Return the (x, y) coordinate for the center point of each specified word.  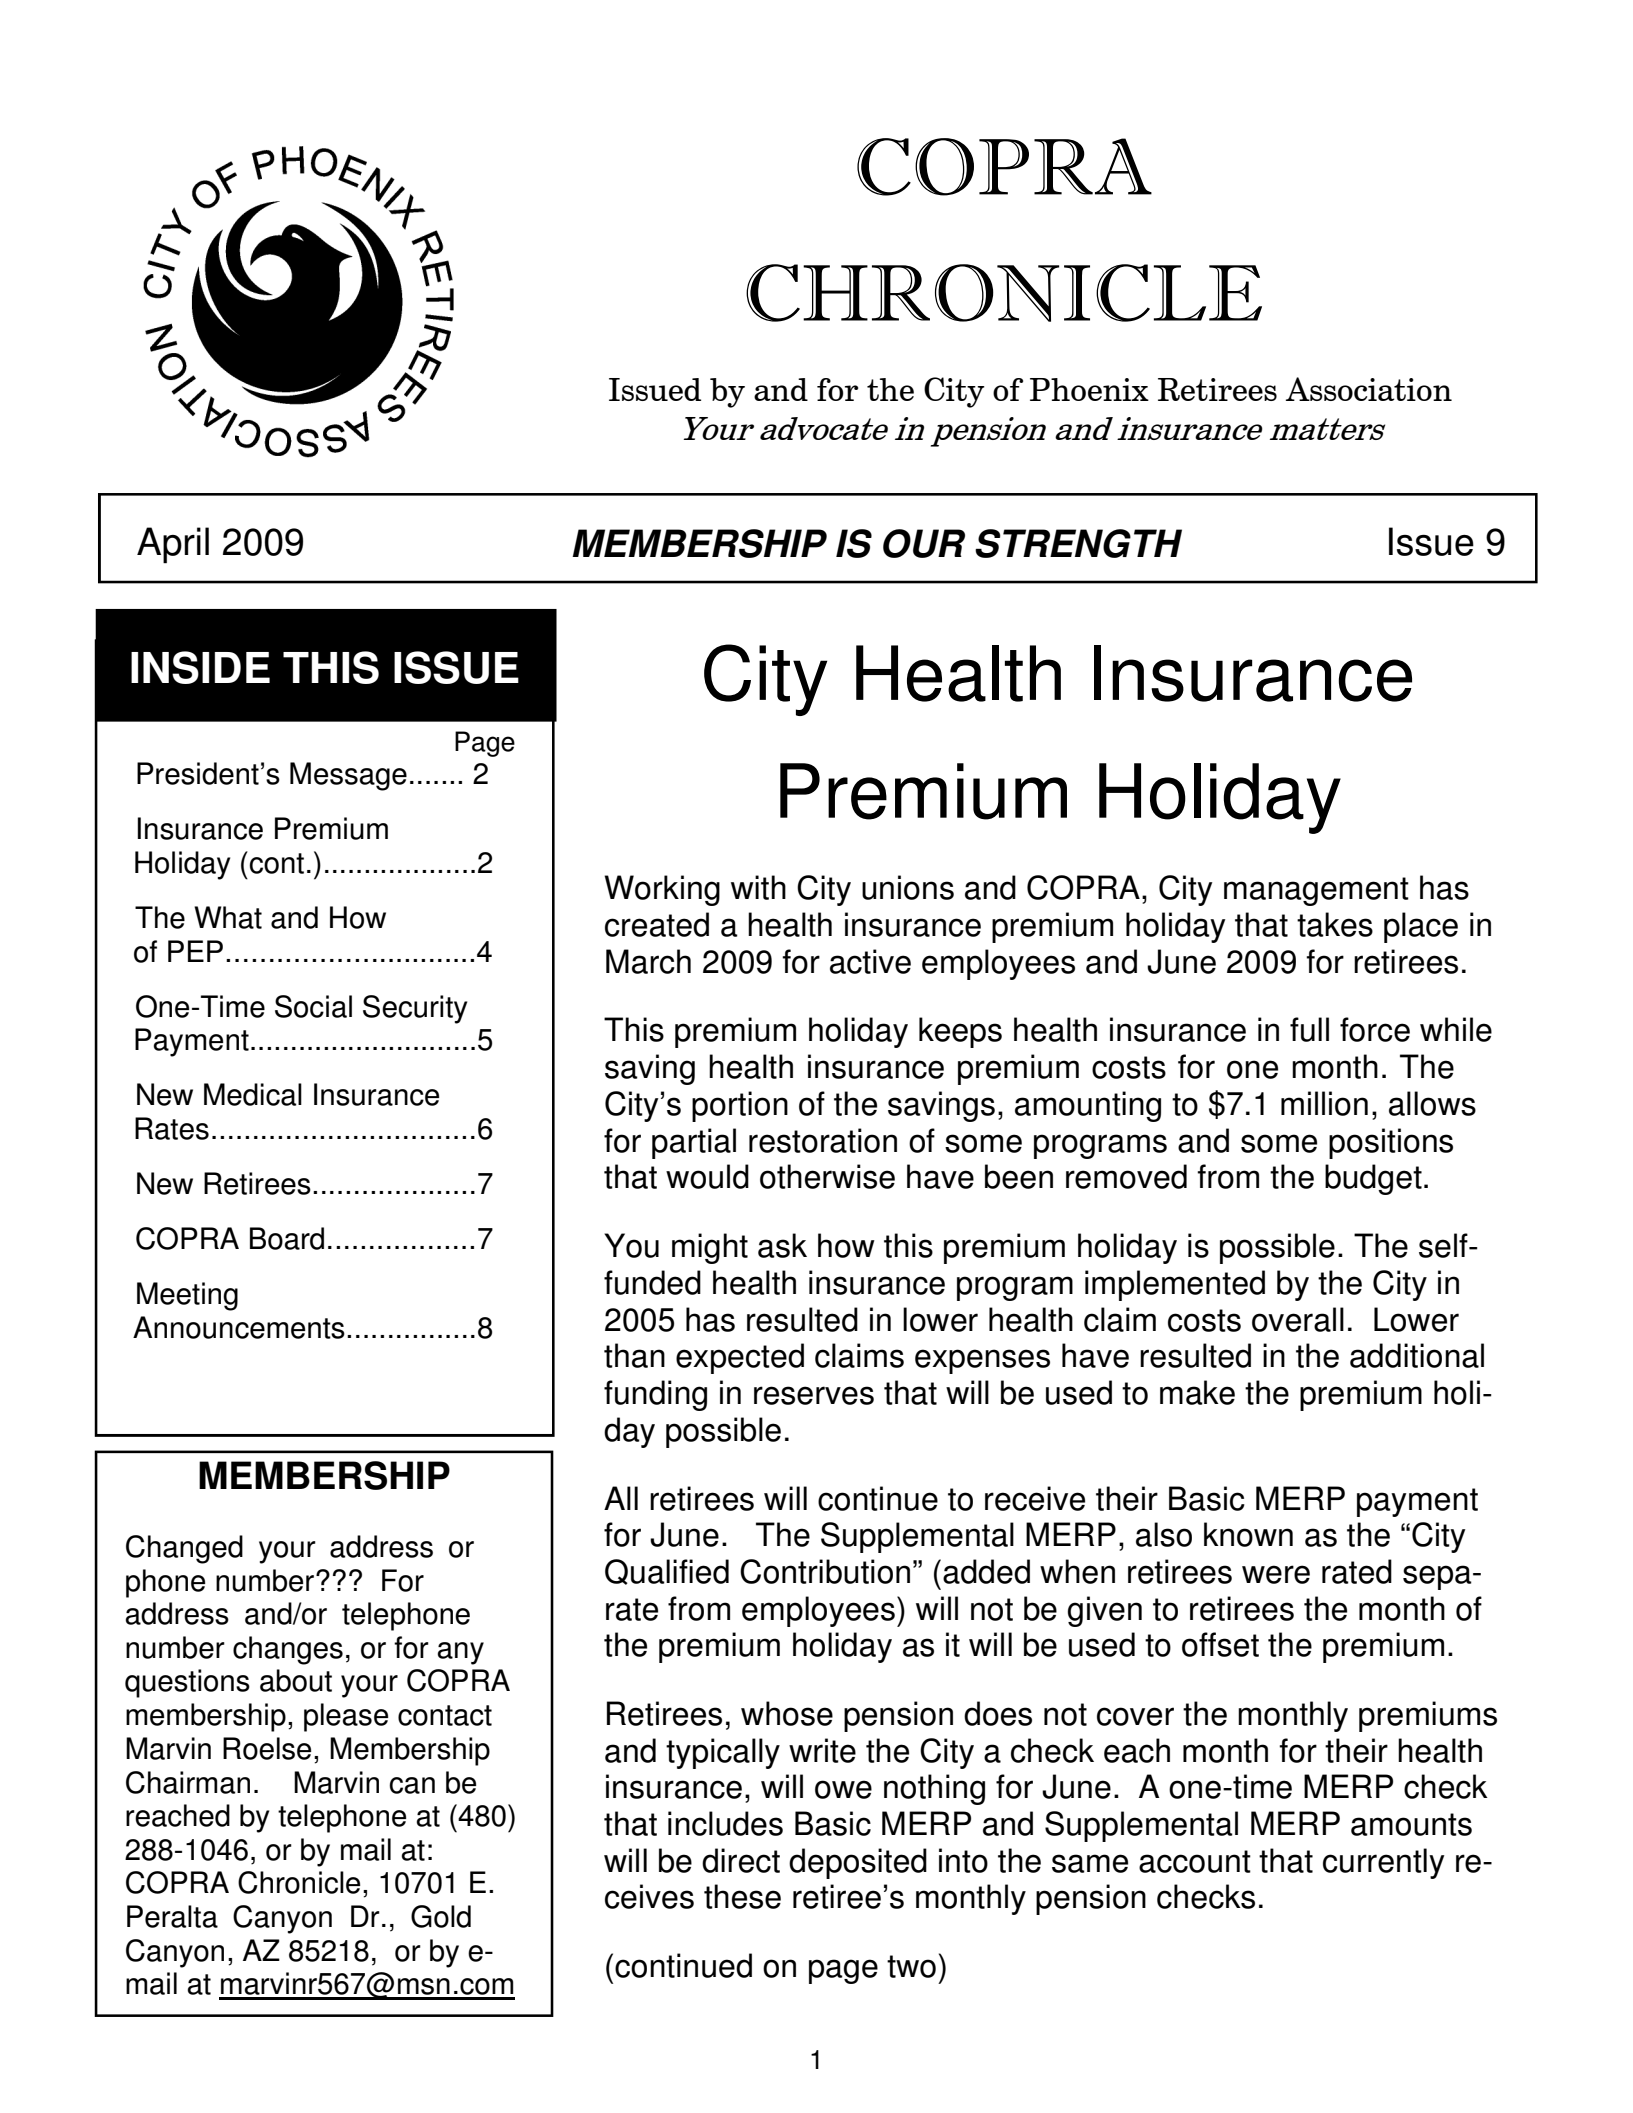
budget (1373, 1179)
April (173, 545)
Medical (253, 1094)
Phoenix (1089, 389)
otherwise (827, 1176)
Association (1369, 389)
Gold (441, 1916)
